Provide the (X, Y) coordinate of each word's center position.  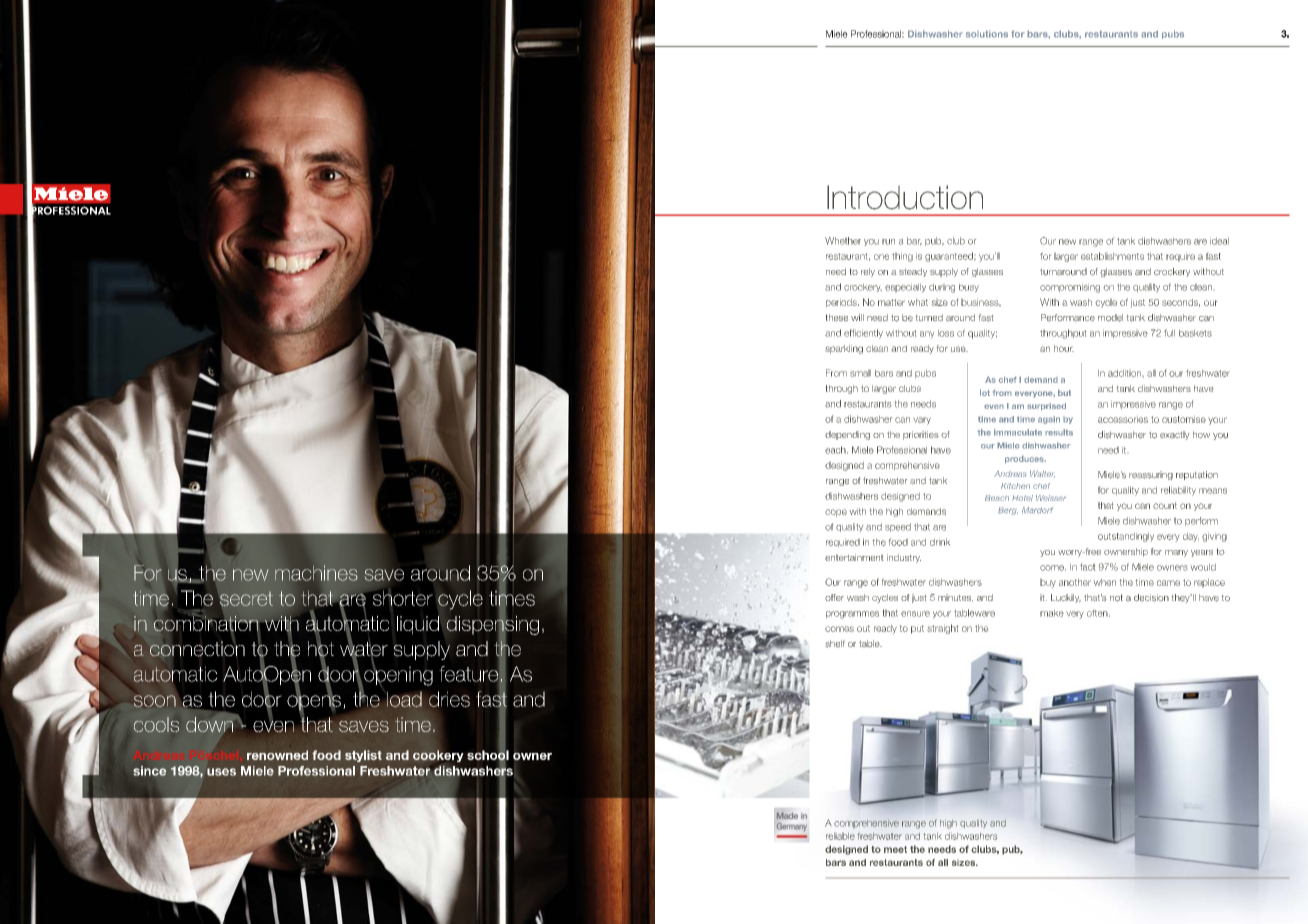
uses (221, 772)
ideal (1219, 241)
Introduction (905, 197)
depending (847, 435)
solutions (987, 34)
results (1059, 432)
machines (316, 573)
